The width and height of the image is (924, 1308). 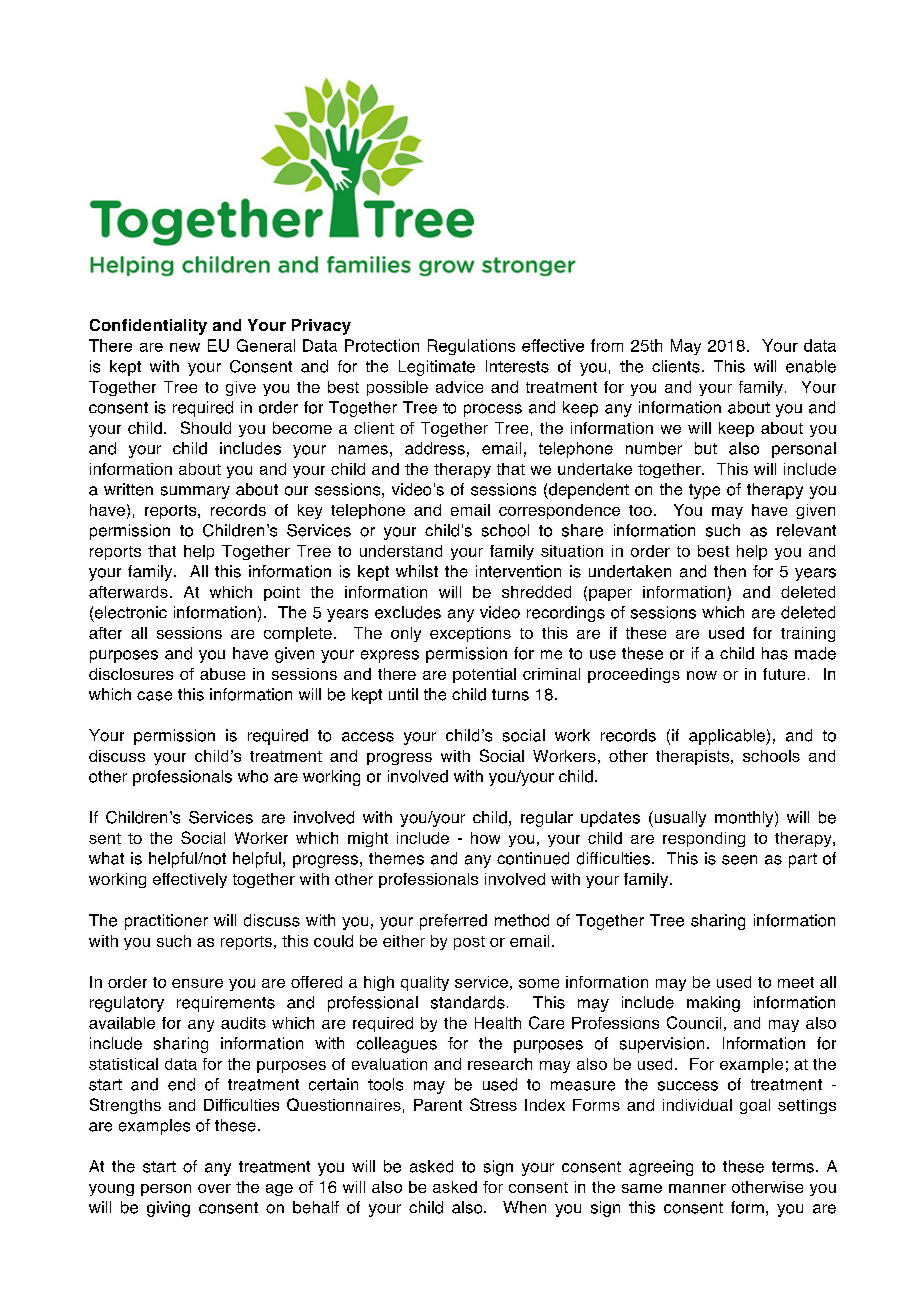 I want to click on manner, so click(x=697, y=1188).
